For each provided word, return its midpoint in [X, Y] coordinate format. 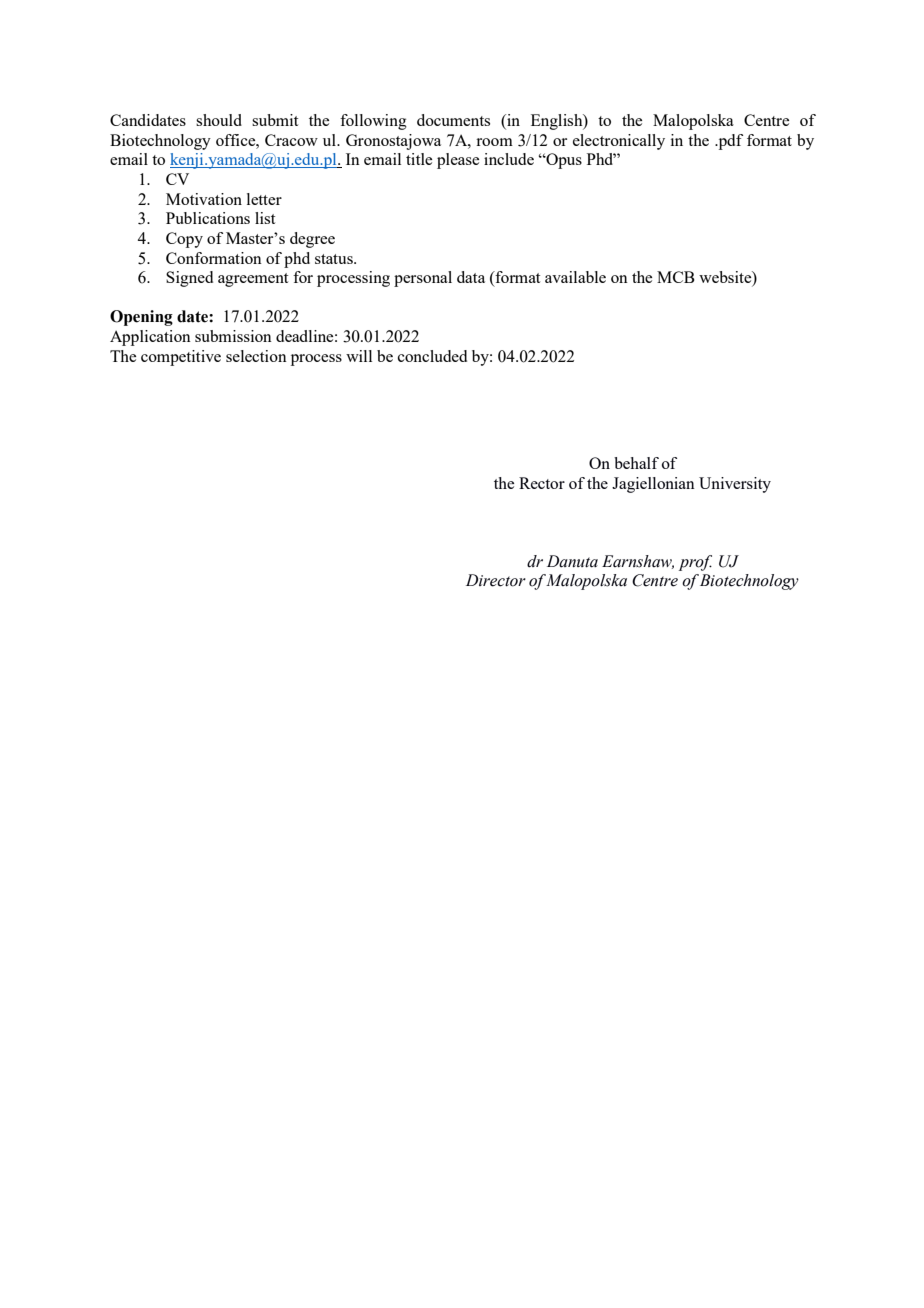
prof [695, 563]
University [735, 485]
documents [453, 120]
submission [233, 336]
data [471, 277]
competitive [181, 358]
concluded [432, 356]
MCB [676, 277]
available [575, 277]
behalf [636, 463]
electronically [619, 142]
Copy [184, 240]
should [219, 120]
